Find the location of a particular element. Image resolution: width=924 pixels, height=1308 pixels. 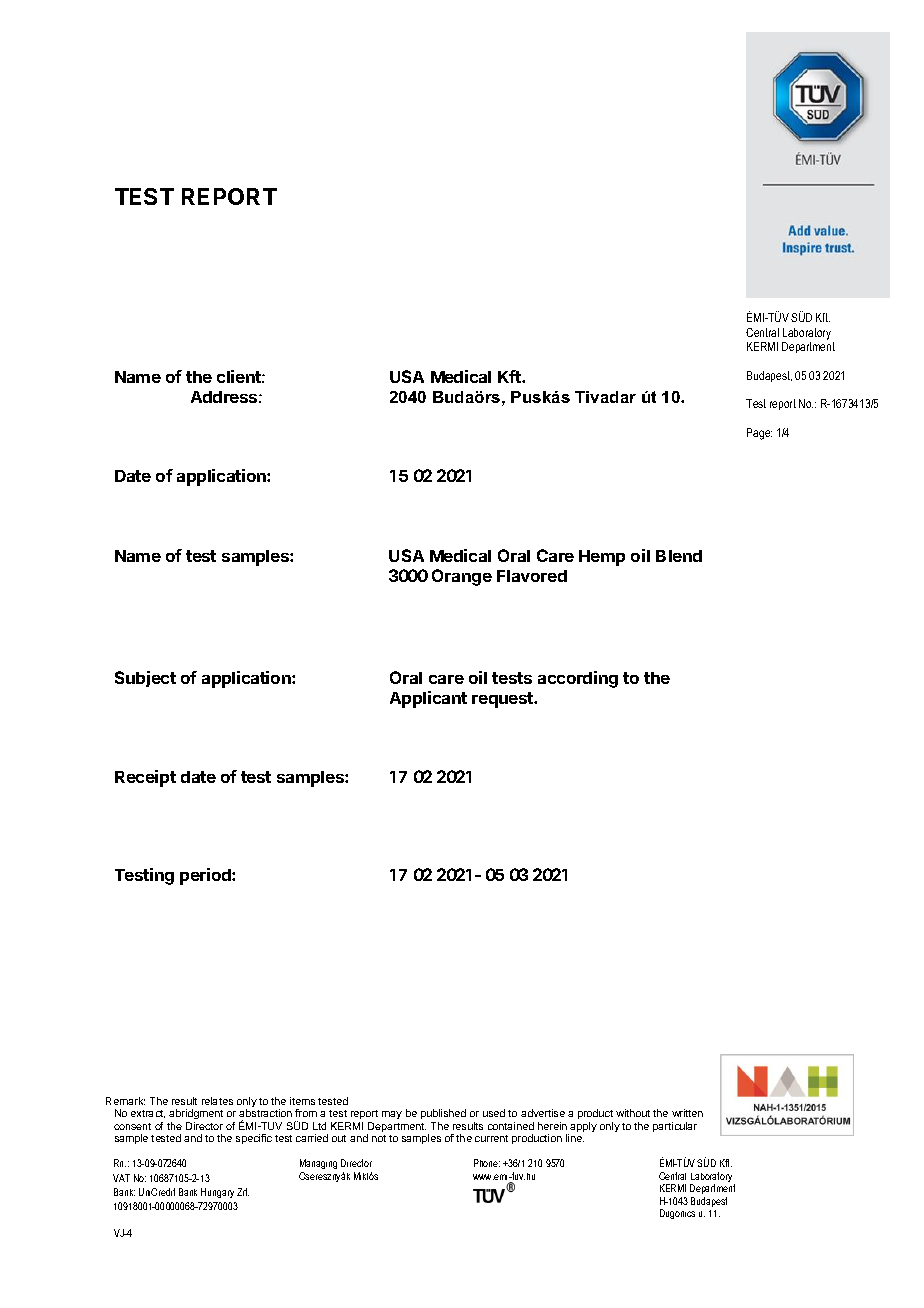

written is located at coordinates (687, 1113).
